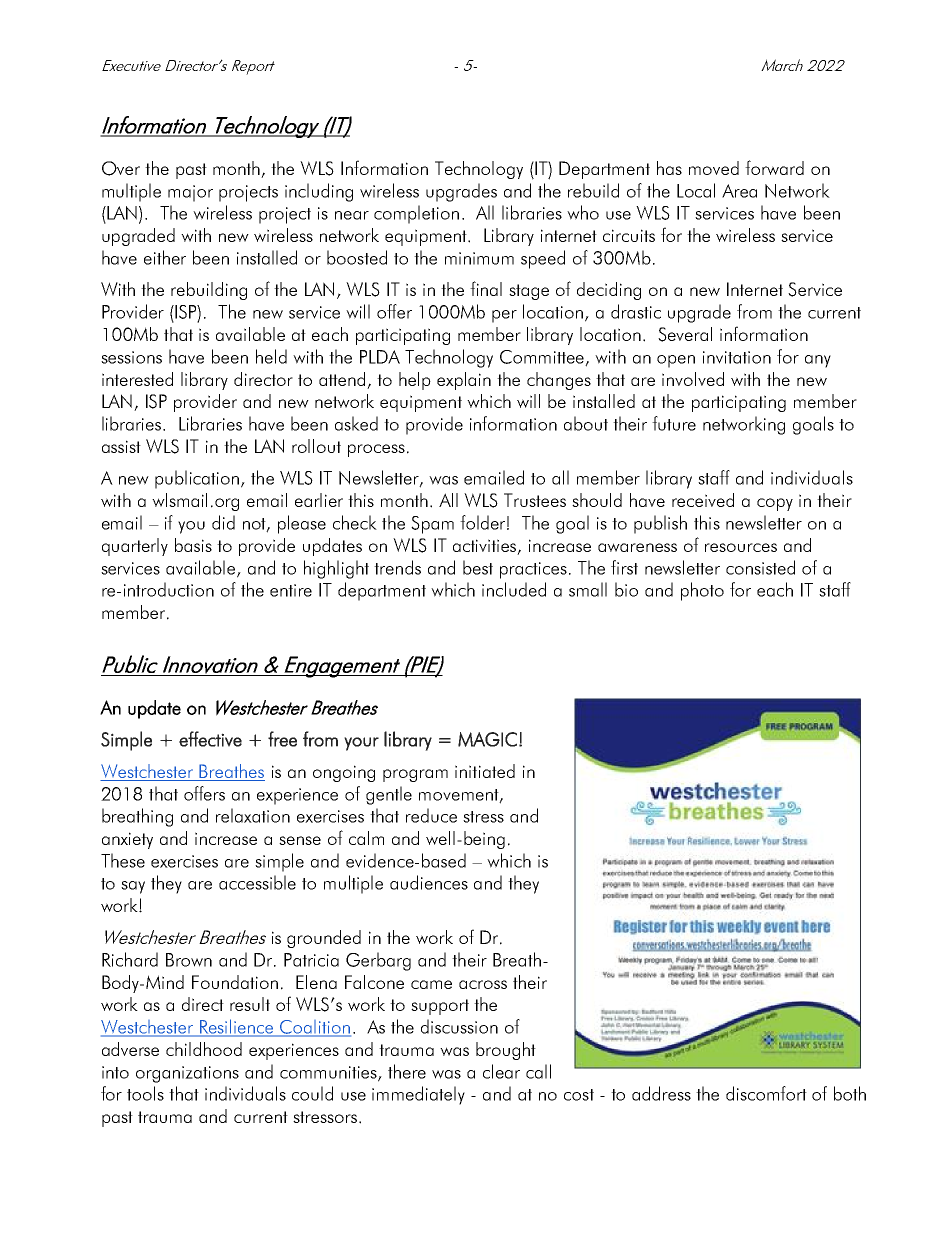 This screenshot has width=952, height=1233. I want to click on initiated, so click(485, 771).
